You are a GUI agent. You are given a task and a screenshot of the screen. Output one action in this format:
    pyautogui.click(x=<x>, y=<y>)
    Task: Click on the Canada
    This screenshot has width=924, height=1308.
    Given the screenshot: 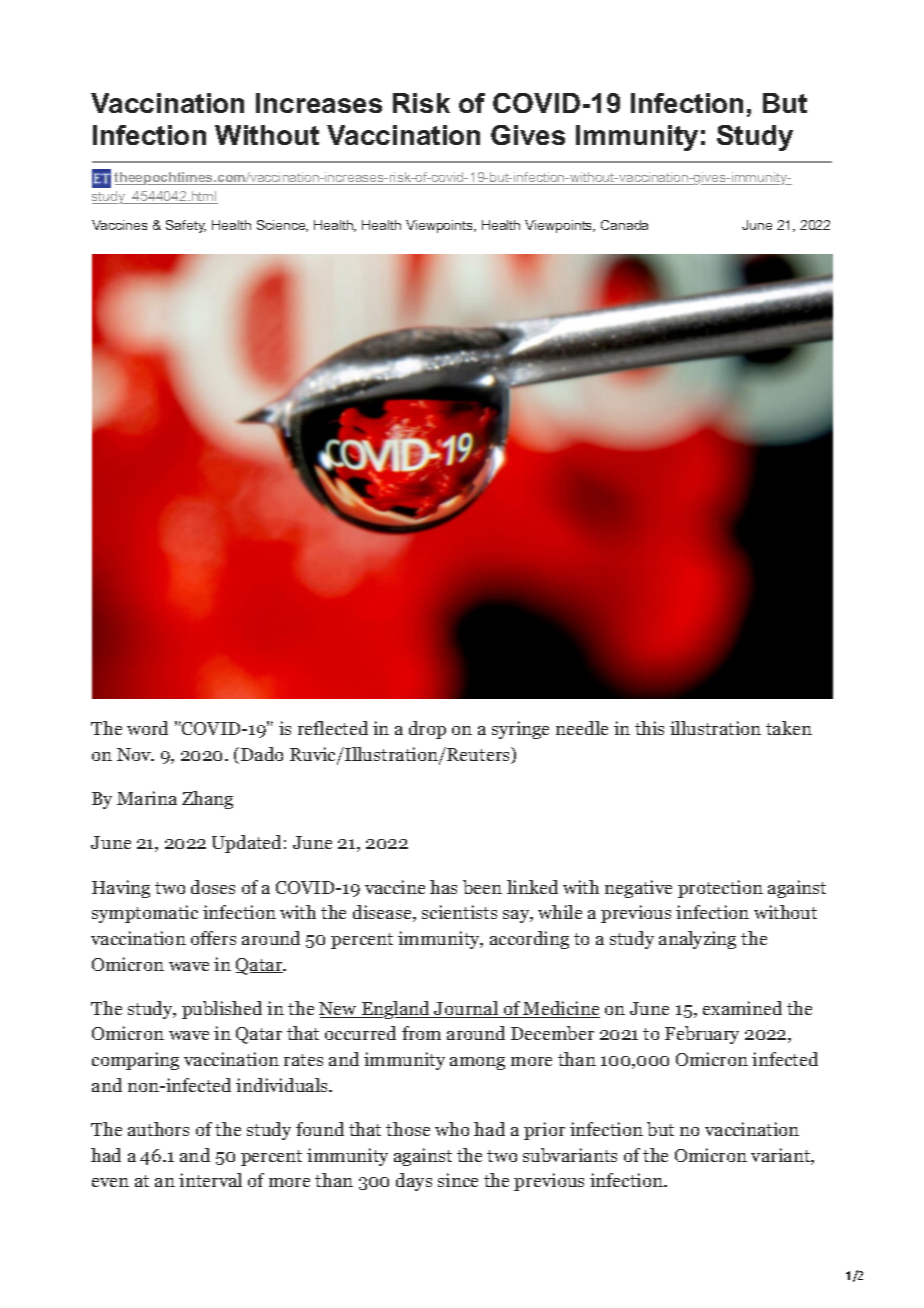 What is the action you would take?
    pyautogui.click(x=624, y=225)
